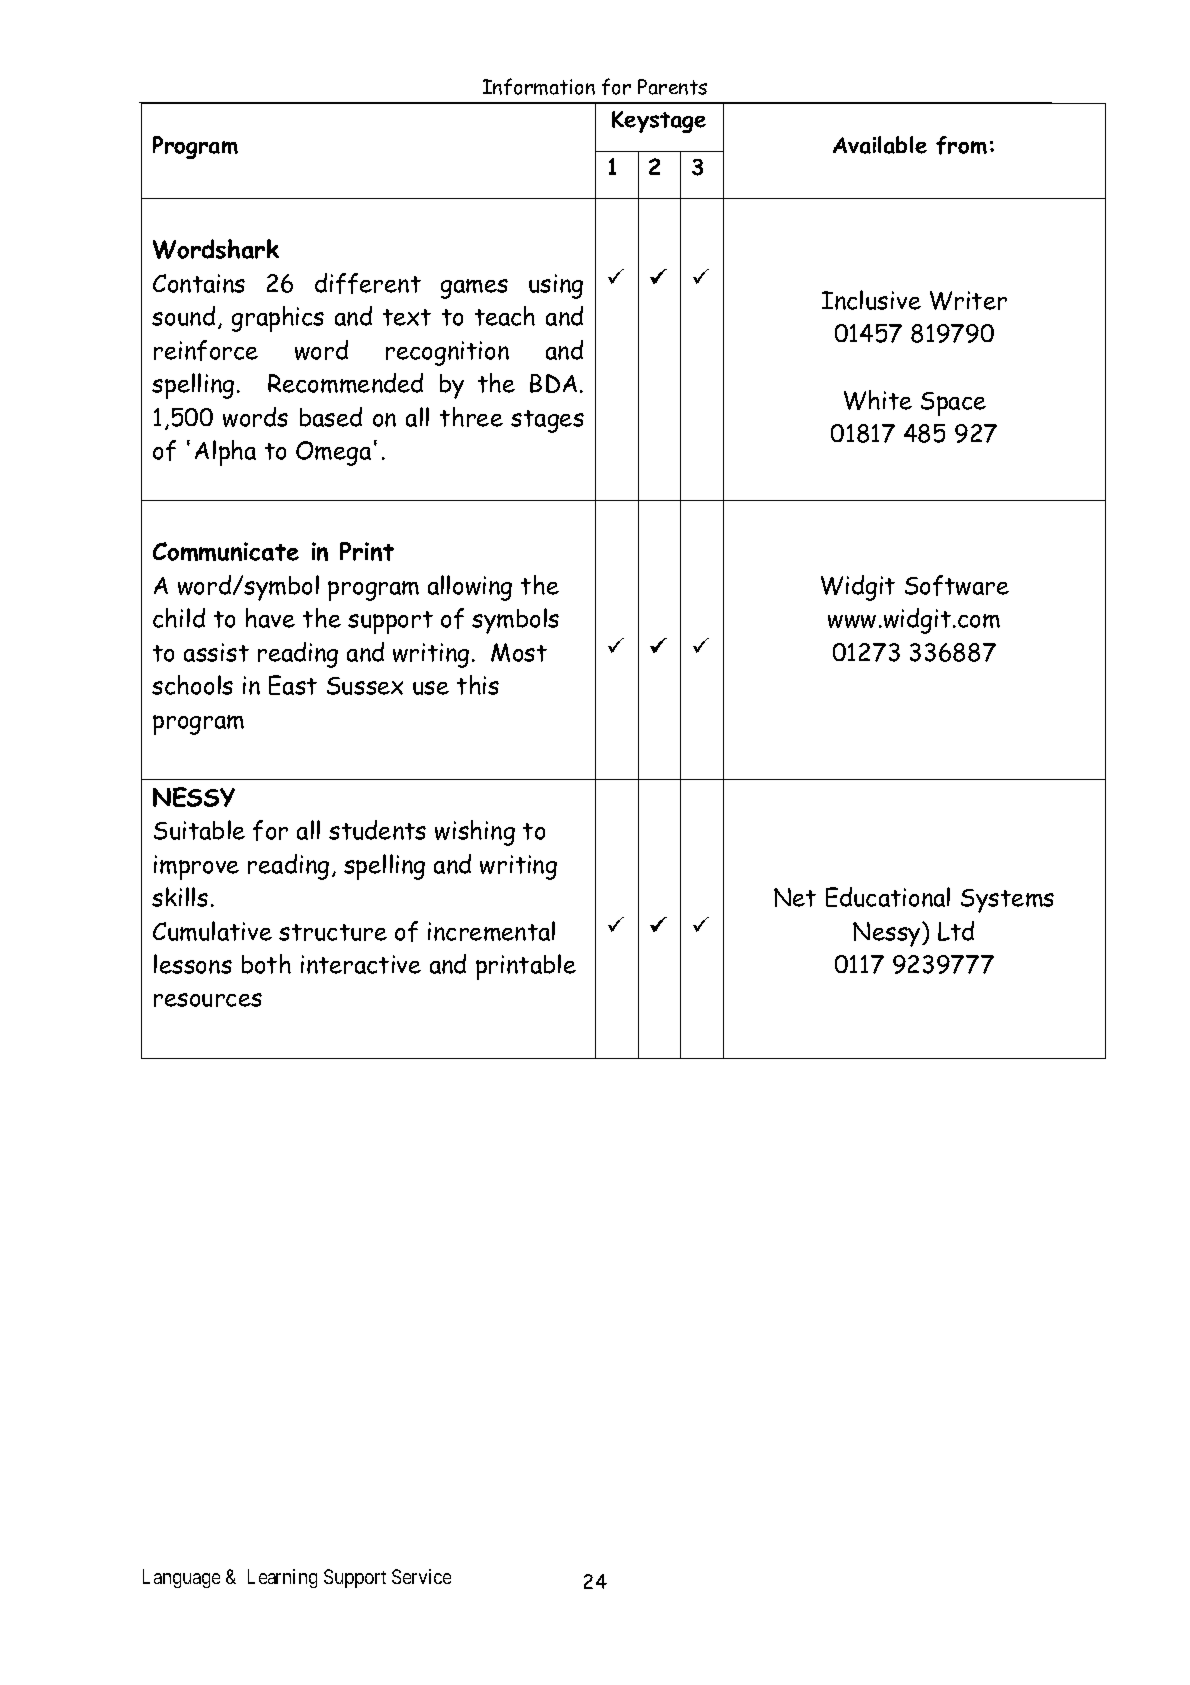 The image size is (1190, 1685). I want to click on Available, so click(880, 145).
